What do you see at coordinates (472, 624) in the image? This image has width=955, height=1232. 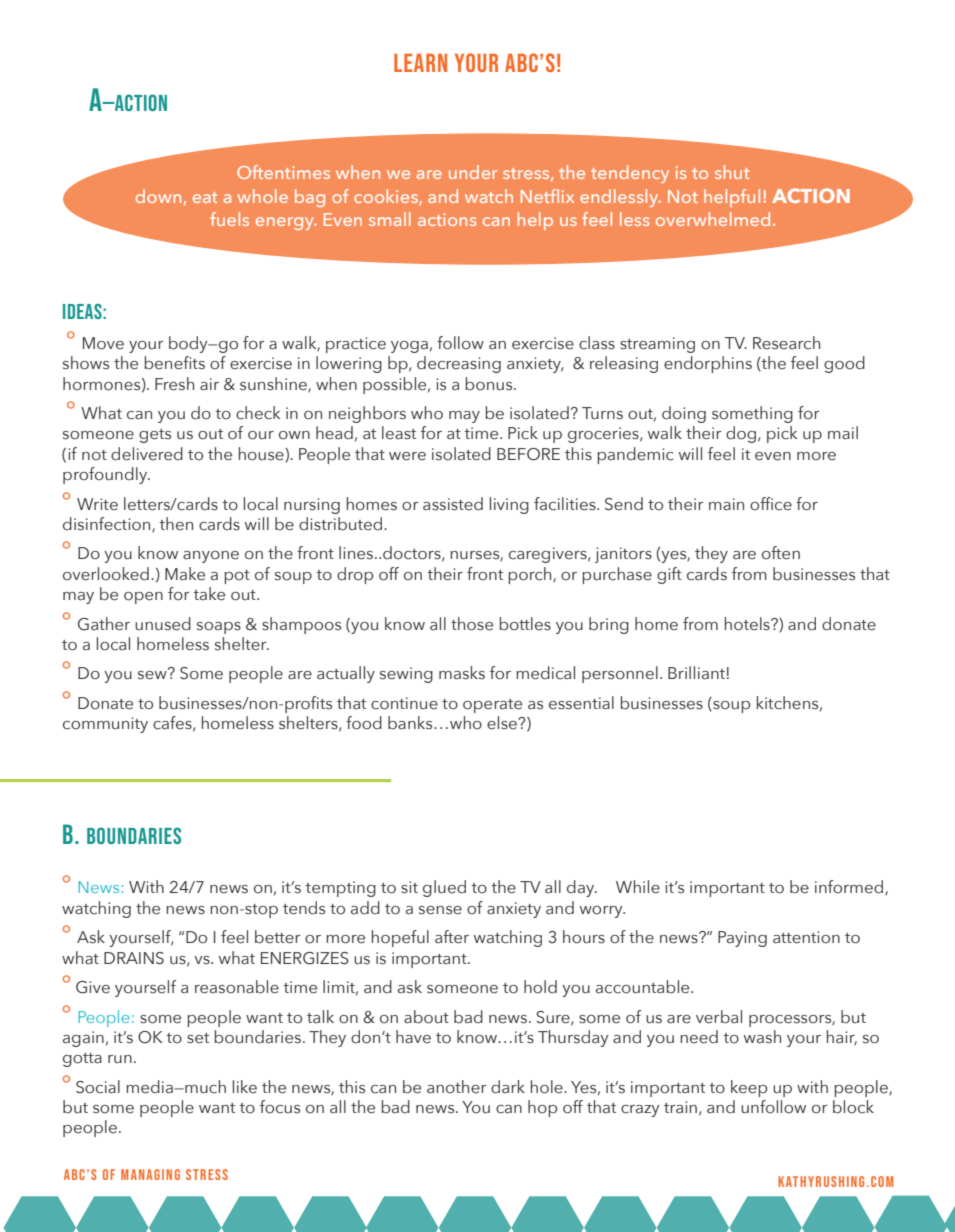 I see `those` at bounding box center [472, 624].
